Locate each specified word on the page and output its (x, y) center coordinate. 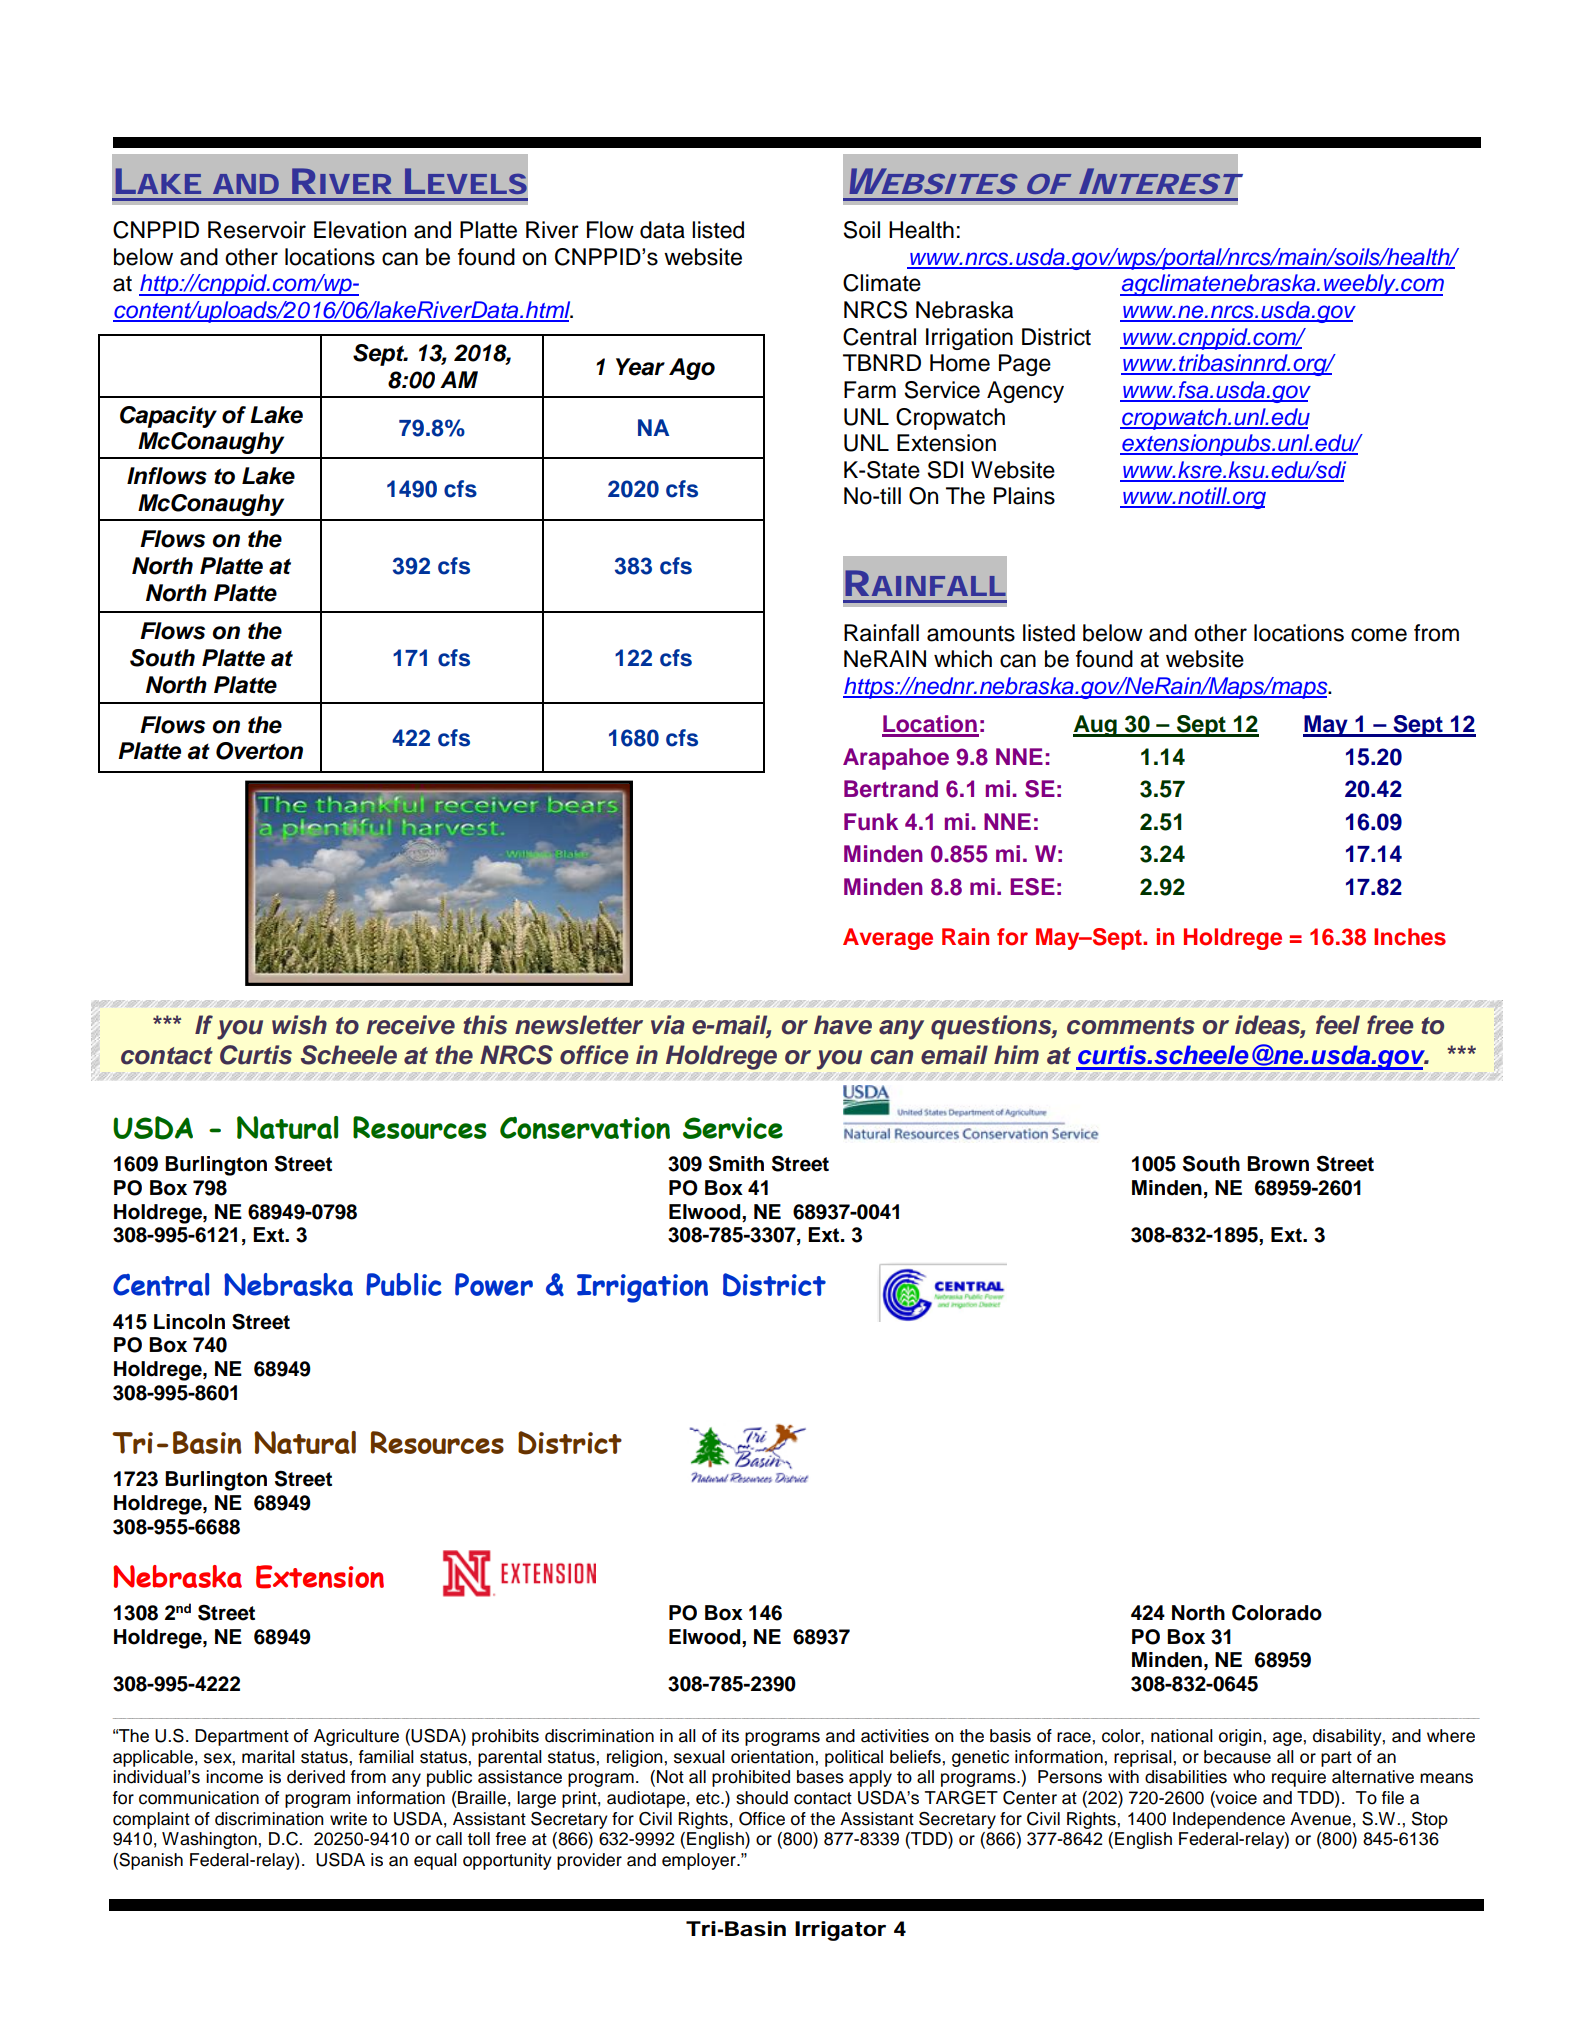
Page (1025, 365)
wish (299, 1025)
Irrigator (840, 1931)
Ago (692, 369)
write (348, 1819)
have (843, 1025)
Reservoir (257, 230)
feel (1338, 1025)
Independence (1229, 1820)
